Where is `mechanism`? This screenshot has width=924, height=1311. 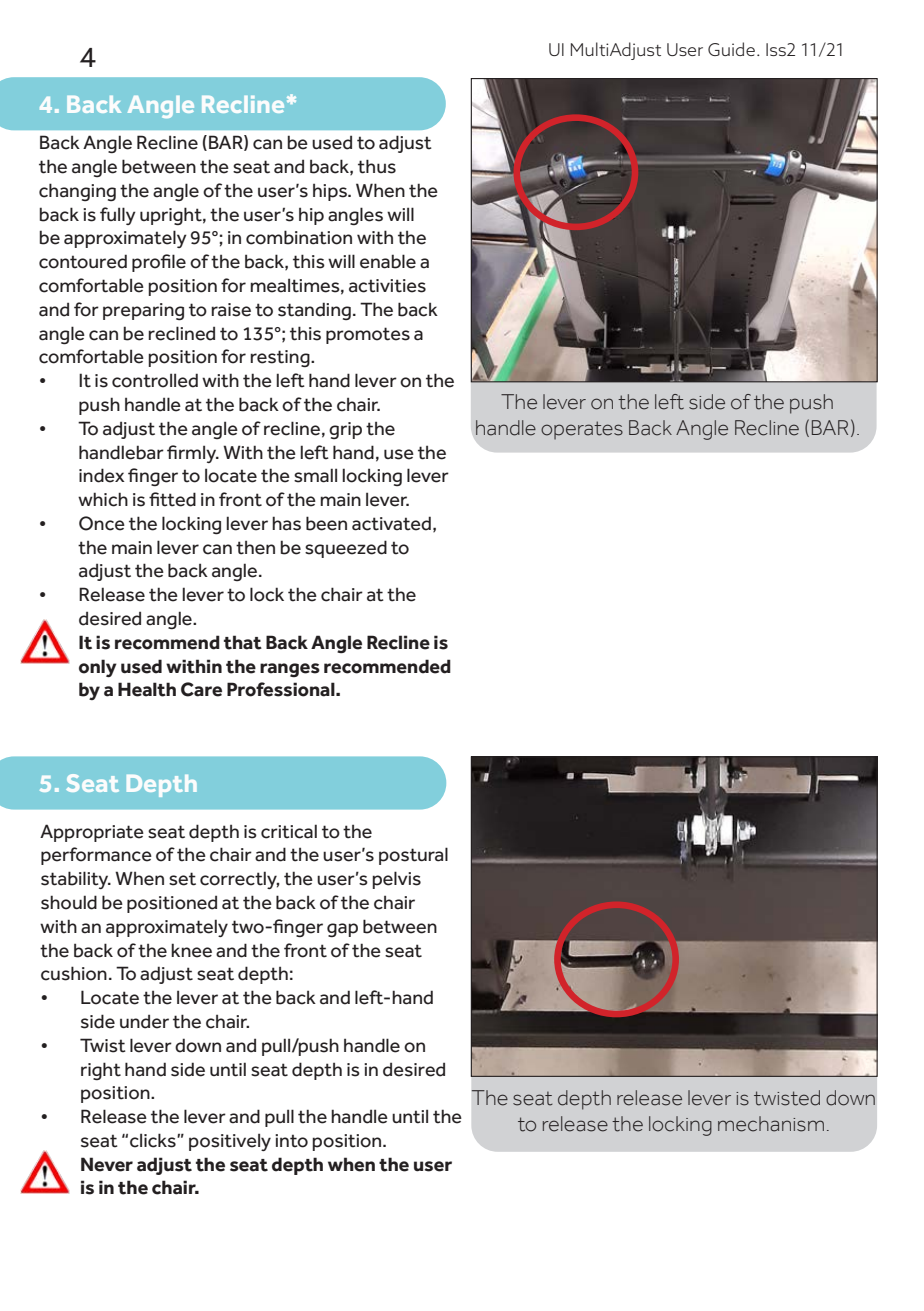
mechanism is located at coordinates (771, 1124).
